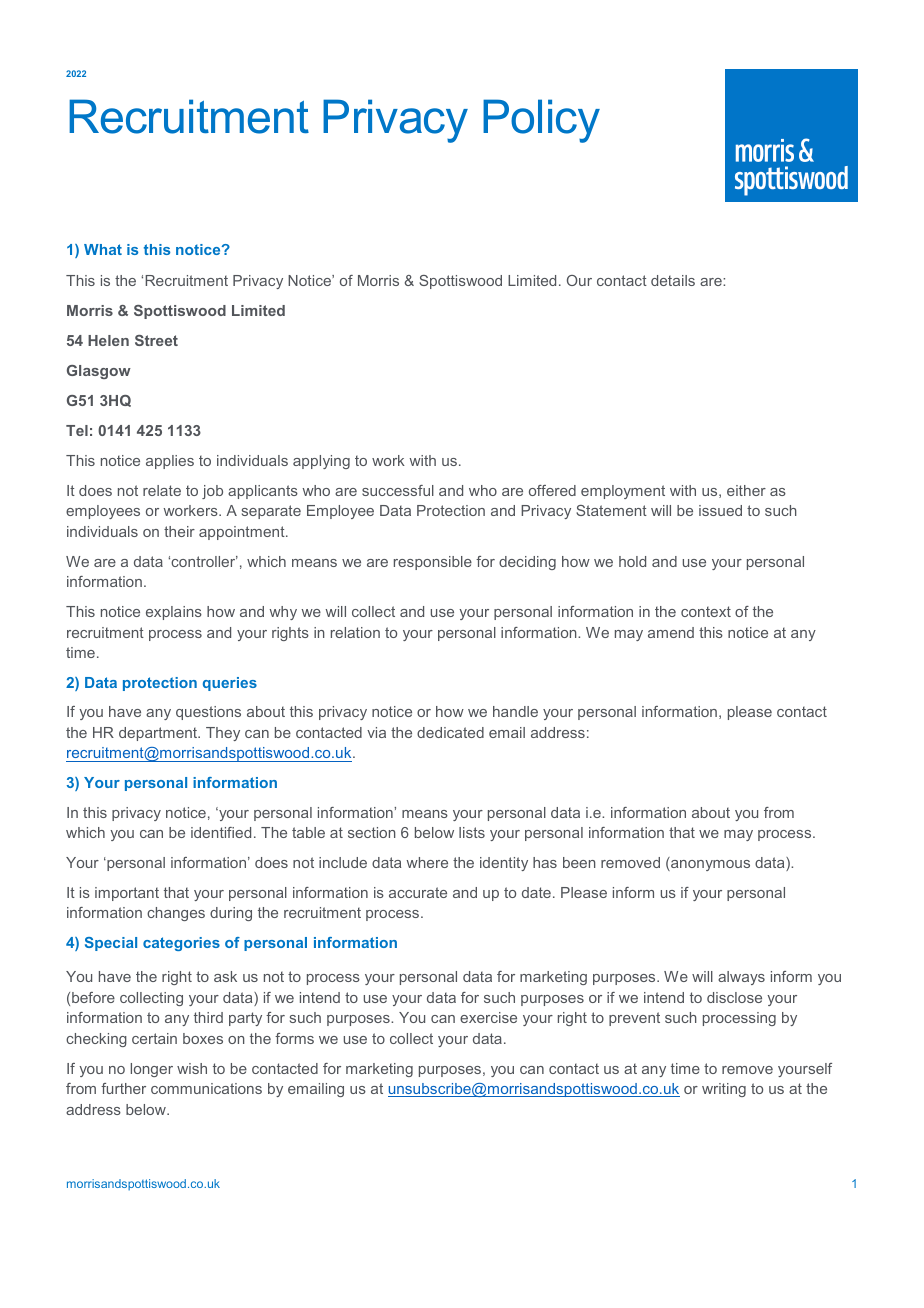 The height and width of the screenshot is (1308, 924). What do you see at coordinates (174, 613) in the screenshot?
I see `explains` at bounding box center [174, 613].
